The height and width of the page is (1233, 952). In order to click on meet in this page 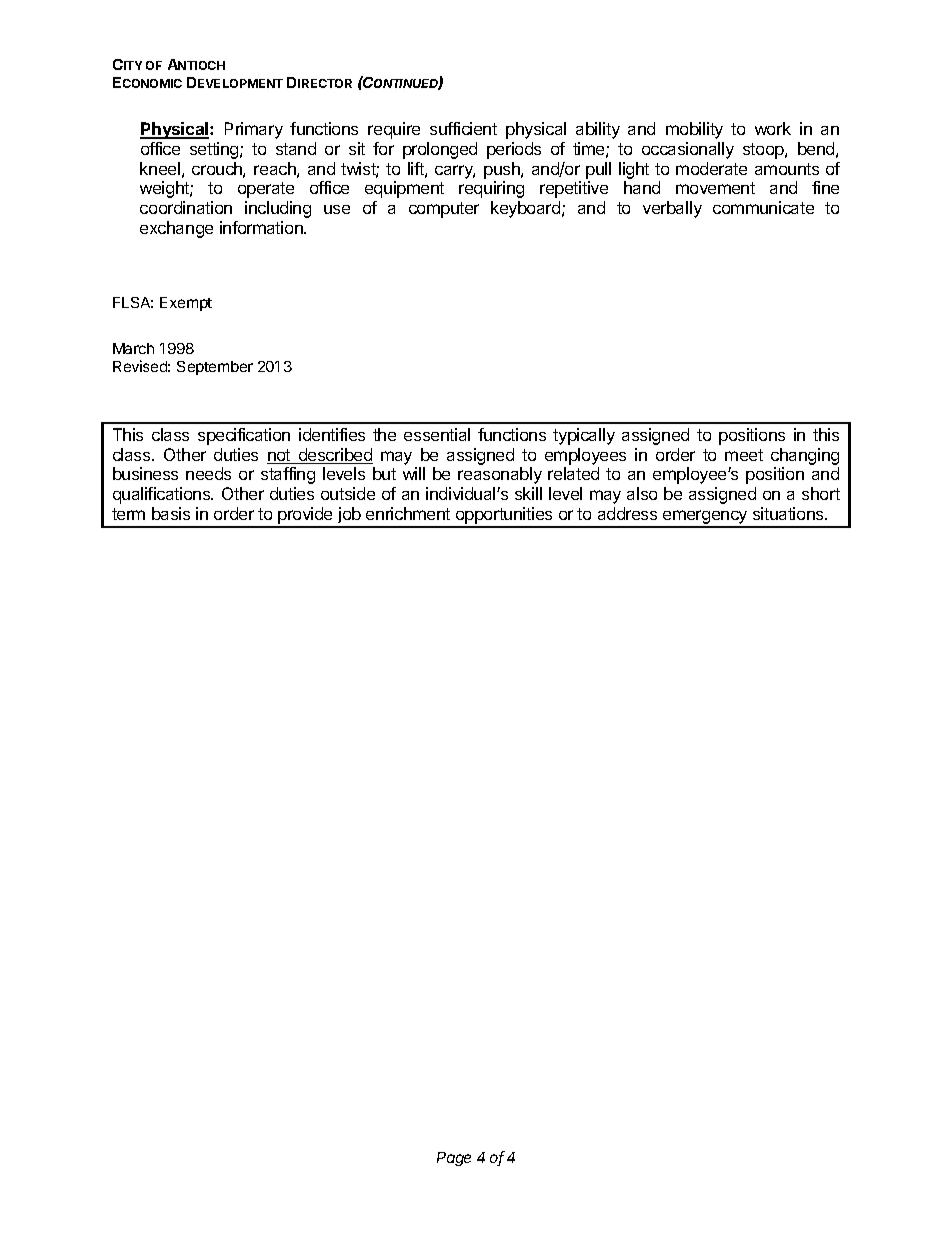, I will do `click(744, 455)`.
